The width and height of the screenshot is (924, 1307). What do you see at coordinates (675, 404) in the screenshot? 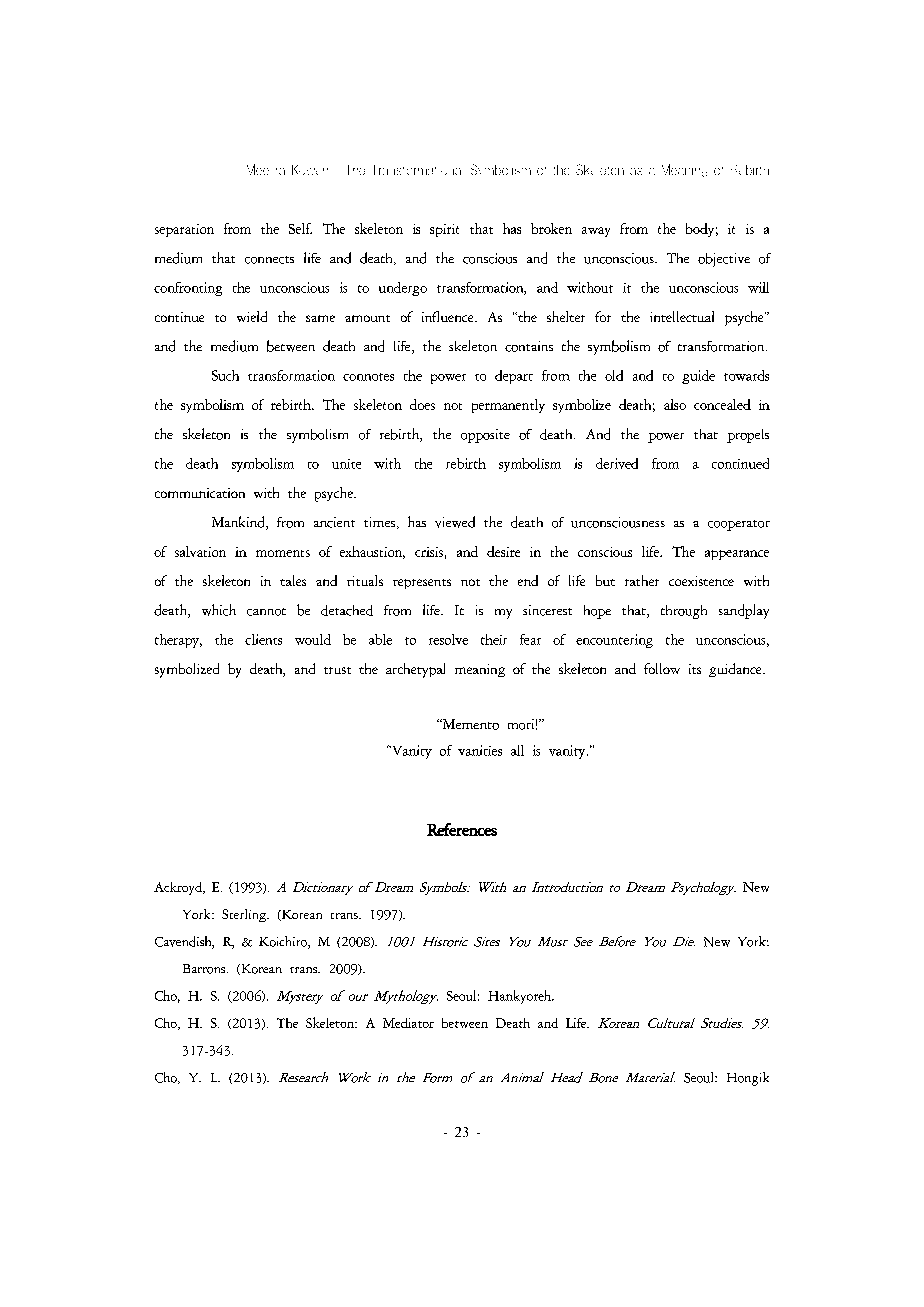
I see `also` at bounding box center [675, 404].
